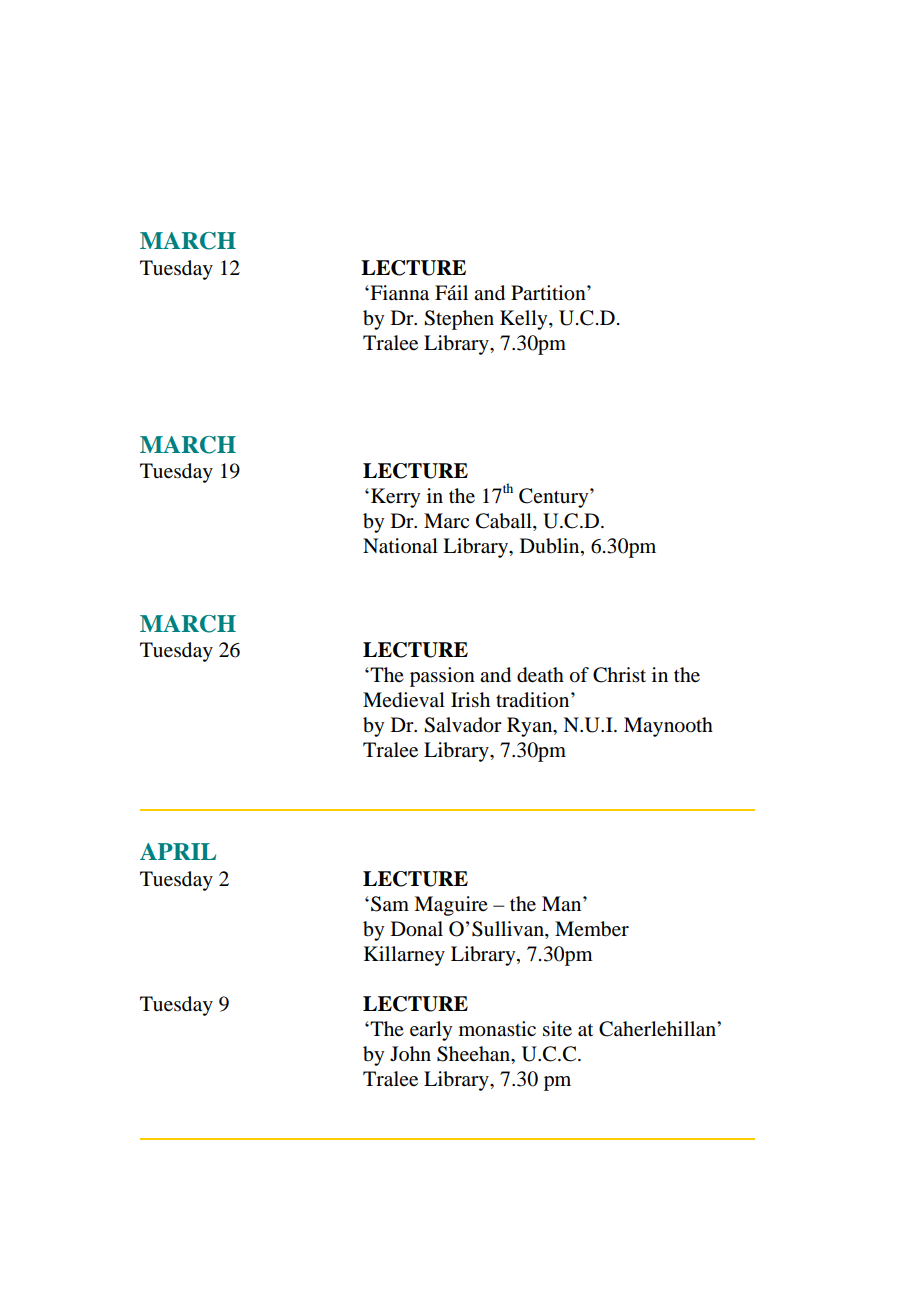 Image resolution: width=924 pixels, height=1308 pixels. What do you see at coordinates (400, 546) in the screenshot?
I see `National` at bounding box center [400, 546].
